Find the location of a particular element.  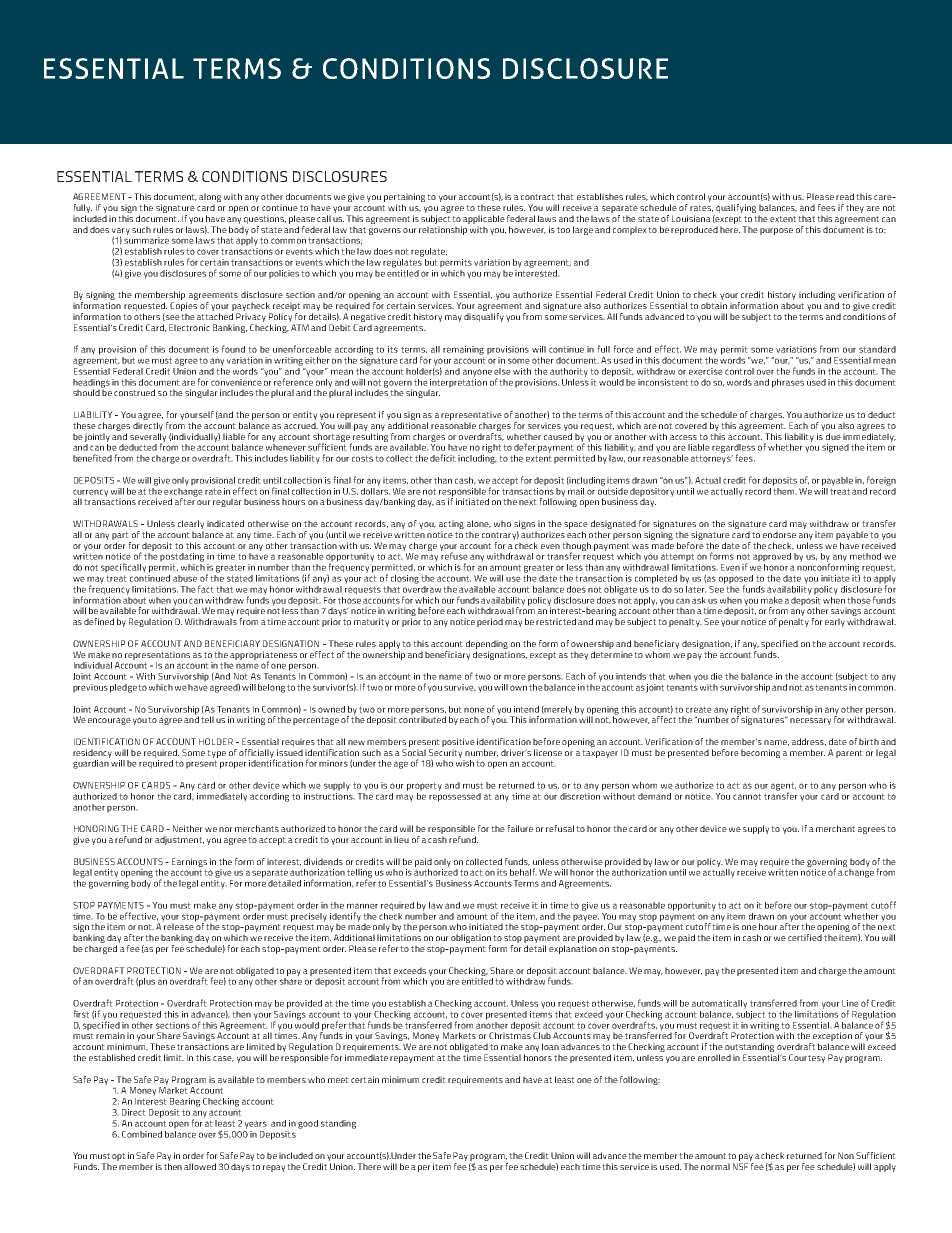

purpose is located at coordinates (776, 231).
